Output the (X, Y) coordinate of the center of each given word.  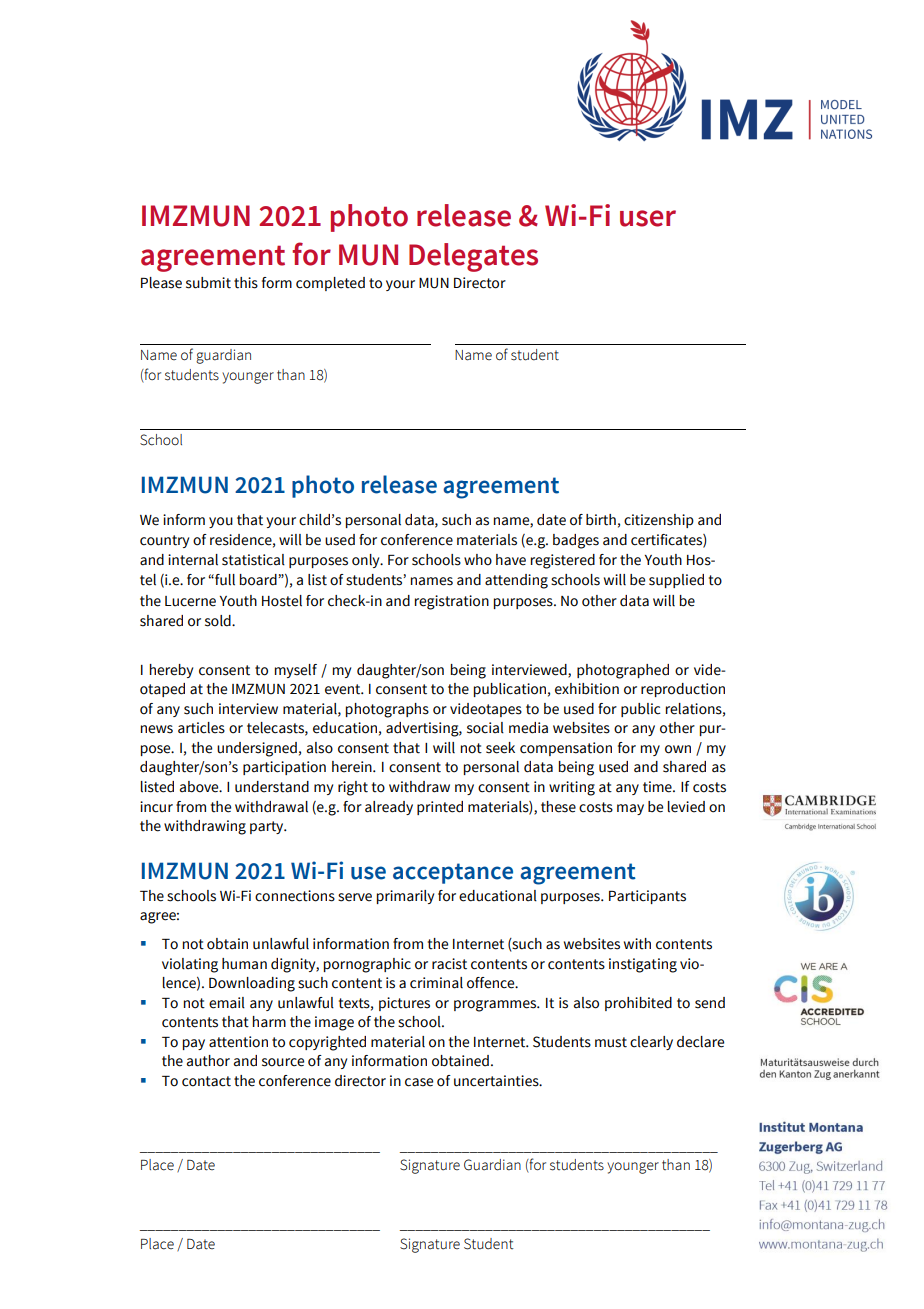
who (478, 560)
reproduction (683, 690)
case (419, 1082)
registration (452, 602)
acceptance (453, 873)
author (208, 1061)
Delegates (473, 257)
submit (208, 283)
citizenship (659, 521)
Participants (647, 897)
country (164, 541)
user (648, 218)
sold (219, 621)
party (268, 827)
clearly (651, 1043)
